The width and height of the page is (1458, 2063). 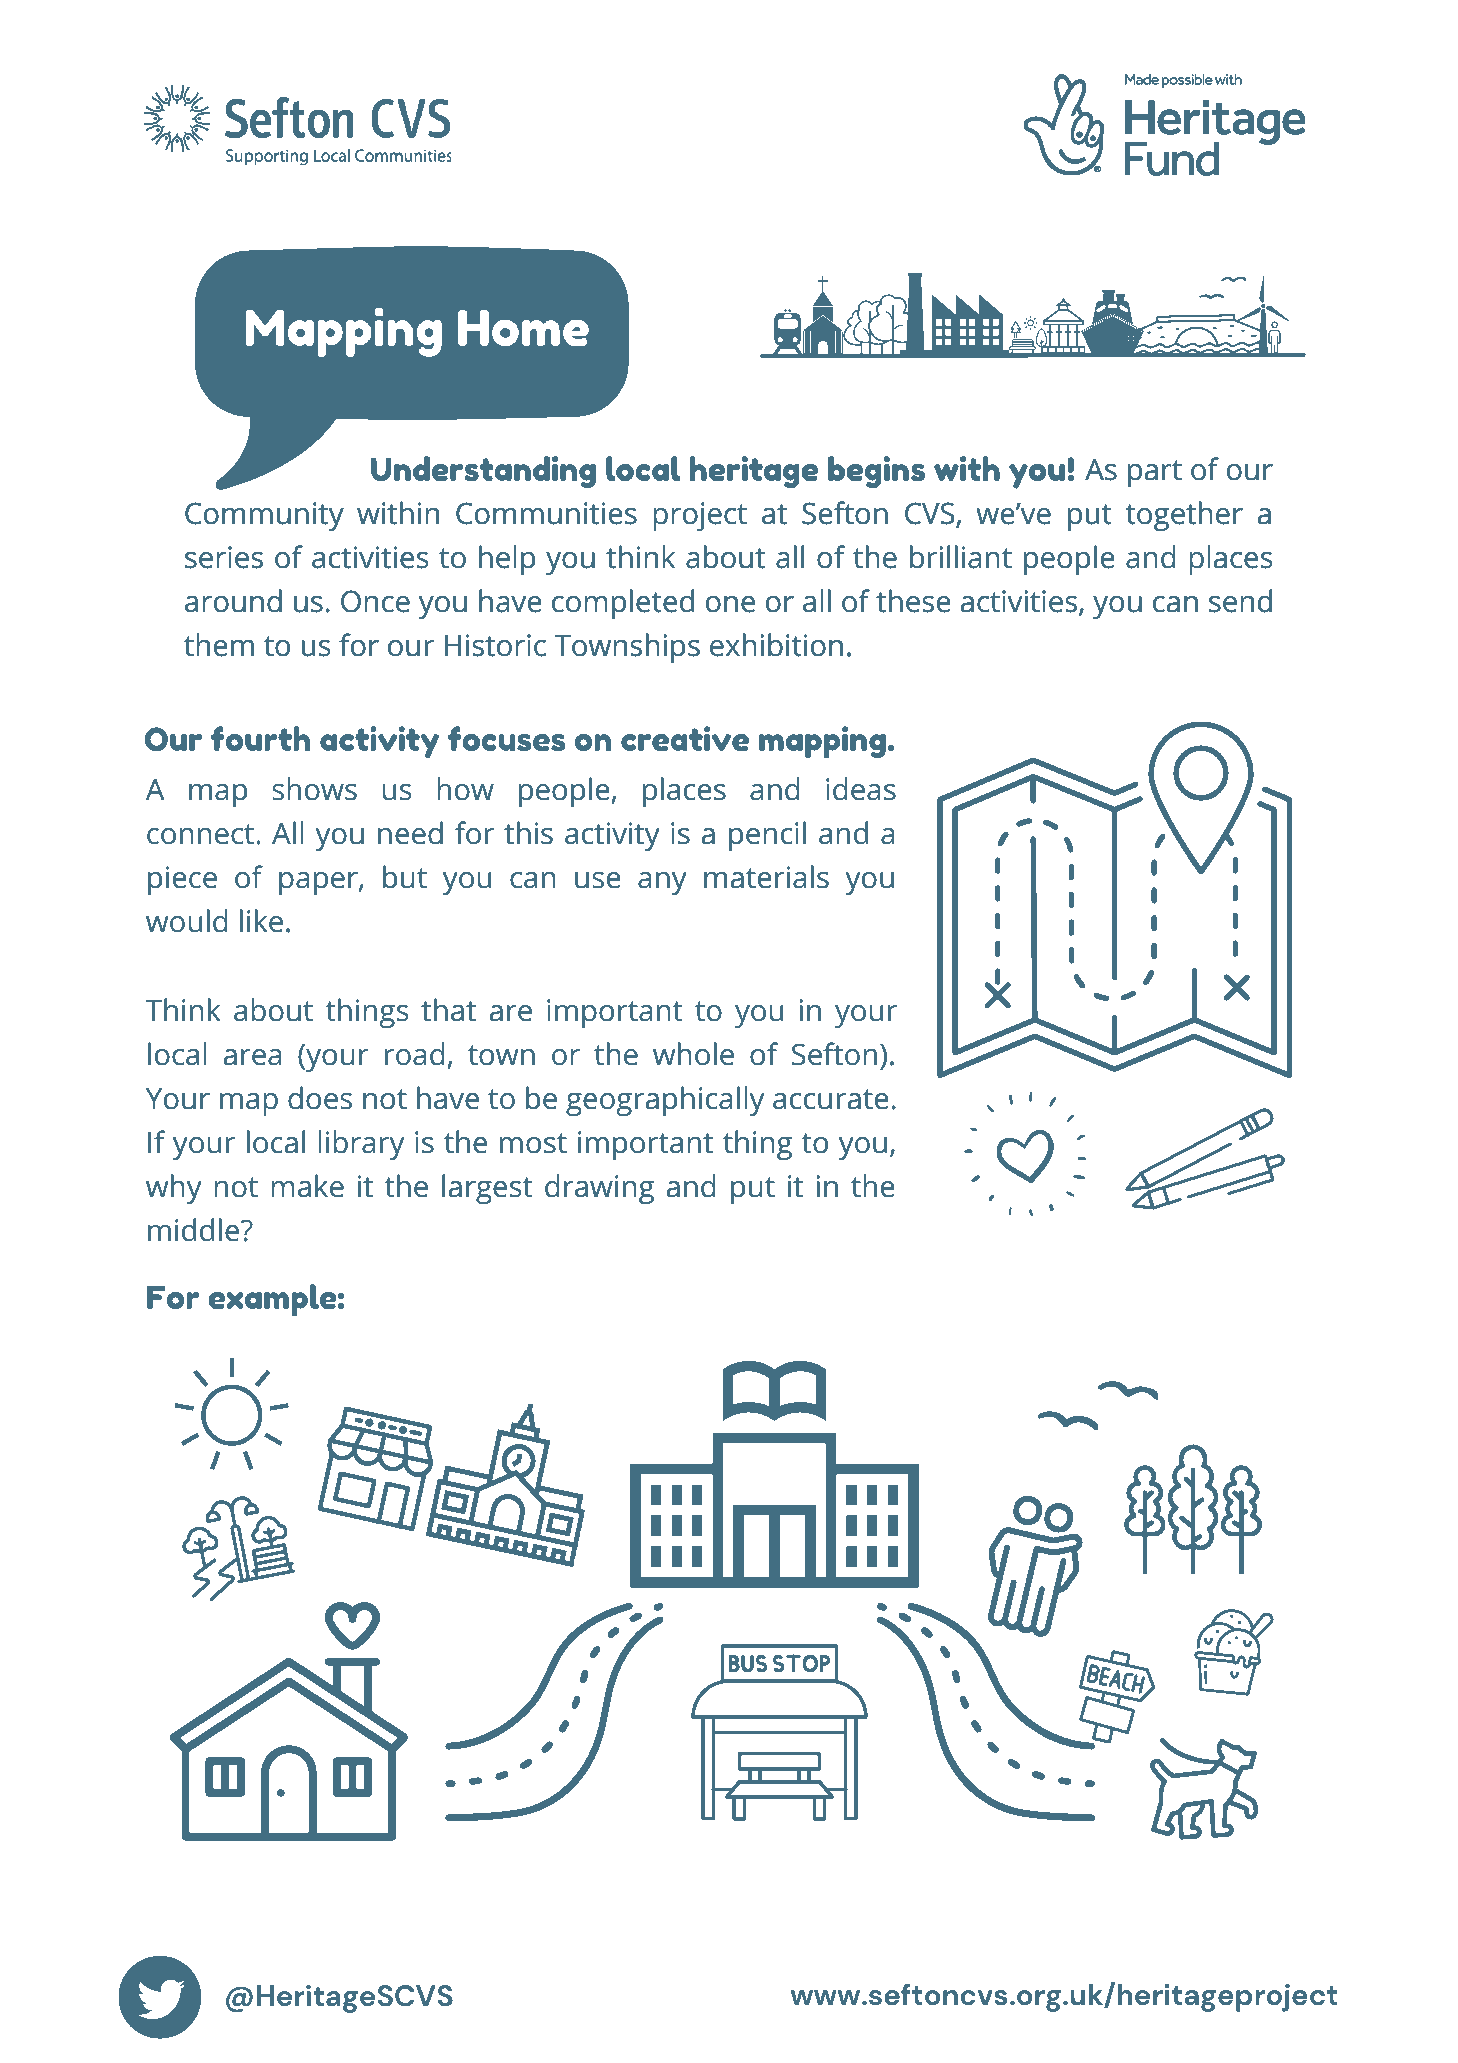 What do you see at coordinates (260, 738) in the page?
I see `fourth` at bounding box center [260, 738].
